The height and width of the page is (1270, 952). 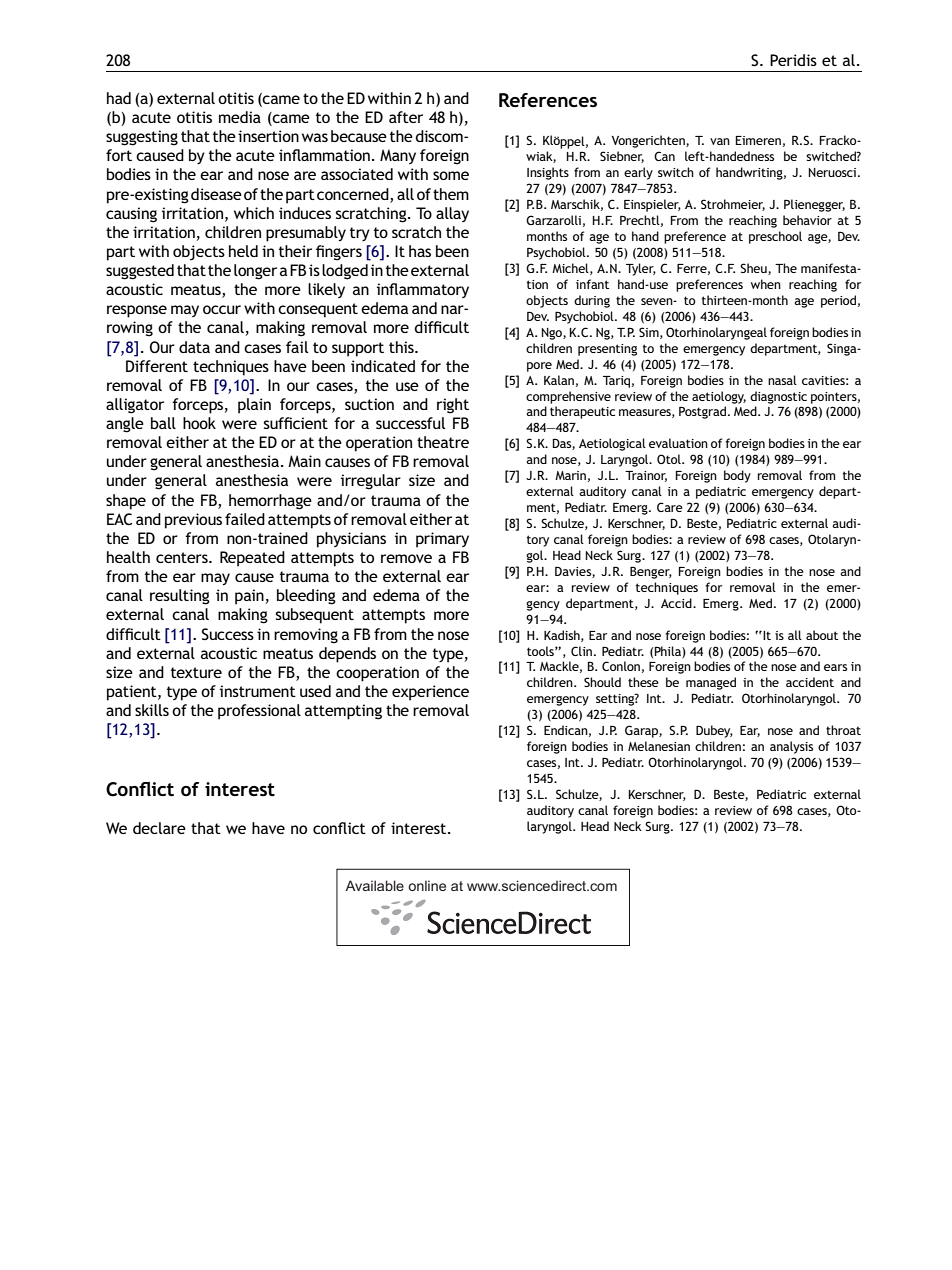 I want to click on declare, so click(x=159, y=828).
